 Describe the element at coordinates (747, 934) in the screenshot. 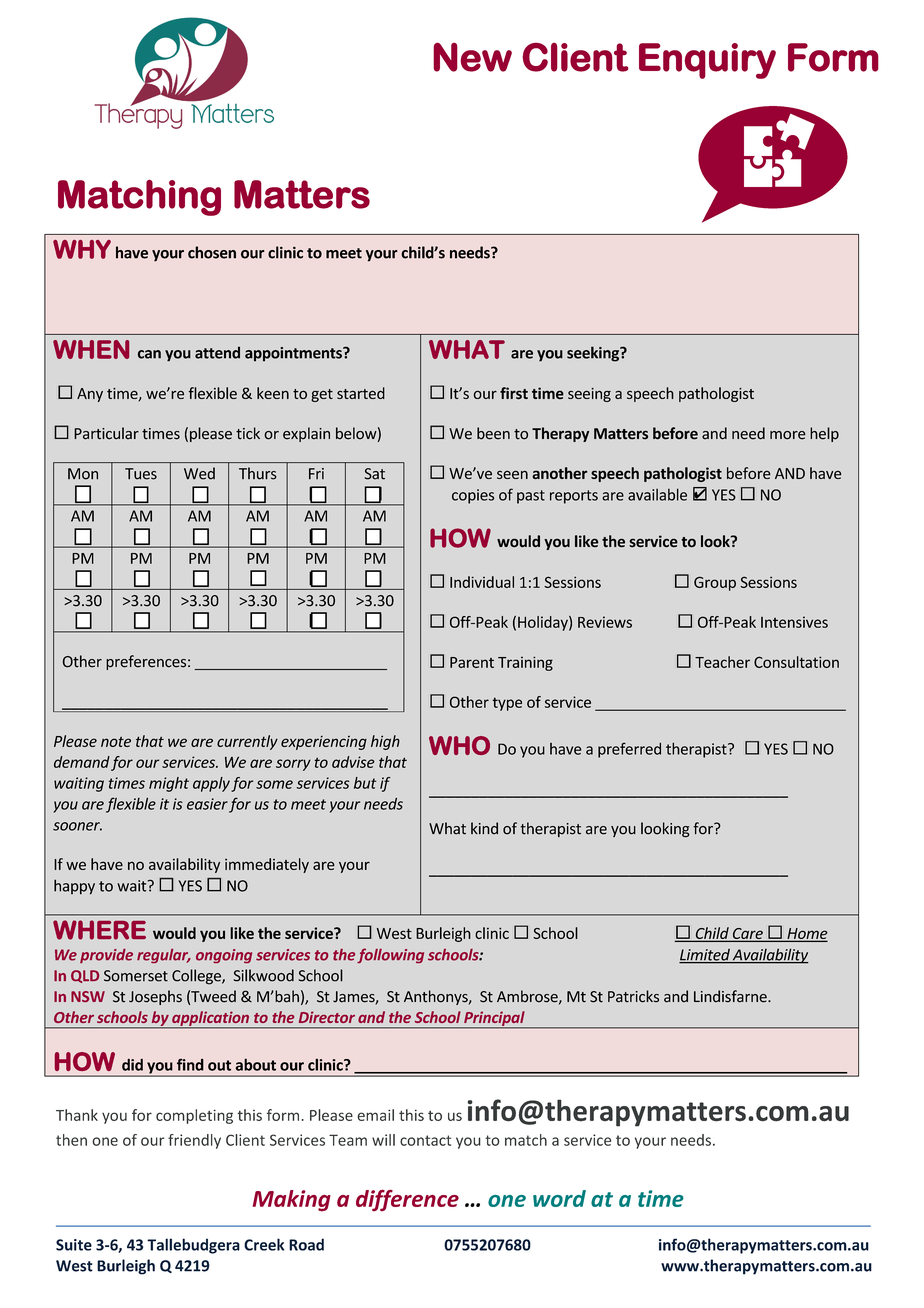

I see `Care` at that location.
